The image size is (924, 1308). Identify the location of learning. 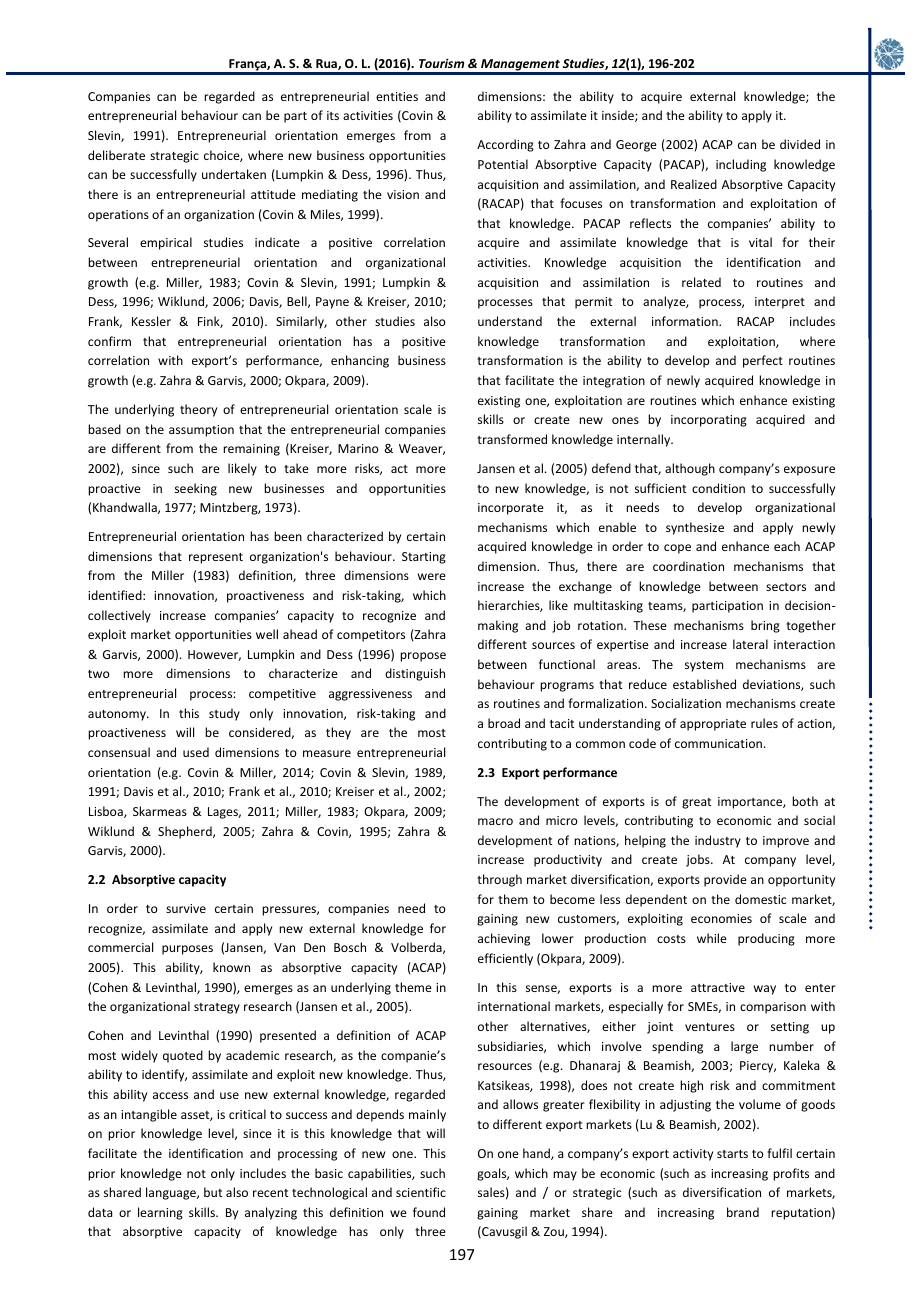
(160, 1213).
